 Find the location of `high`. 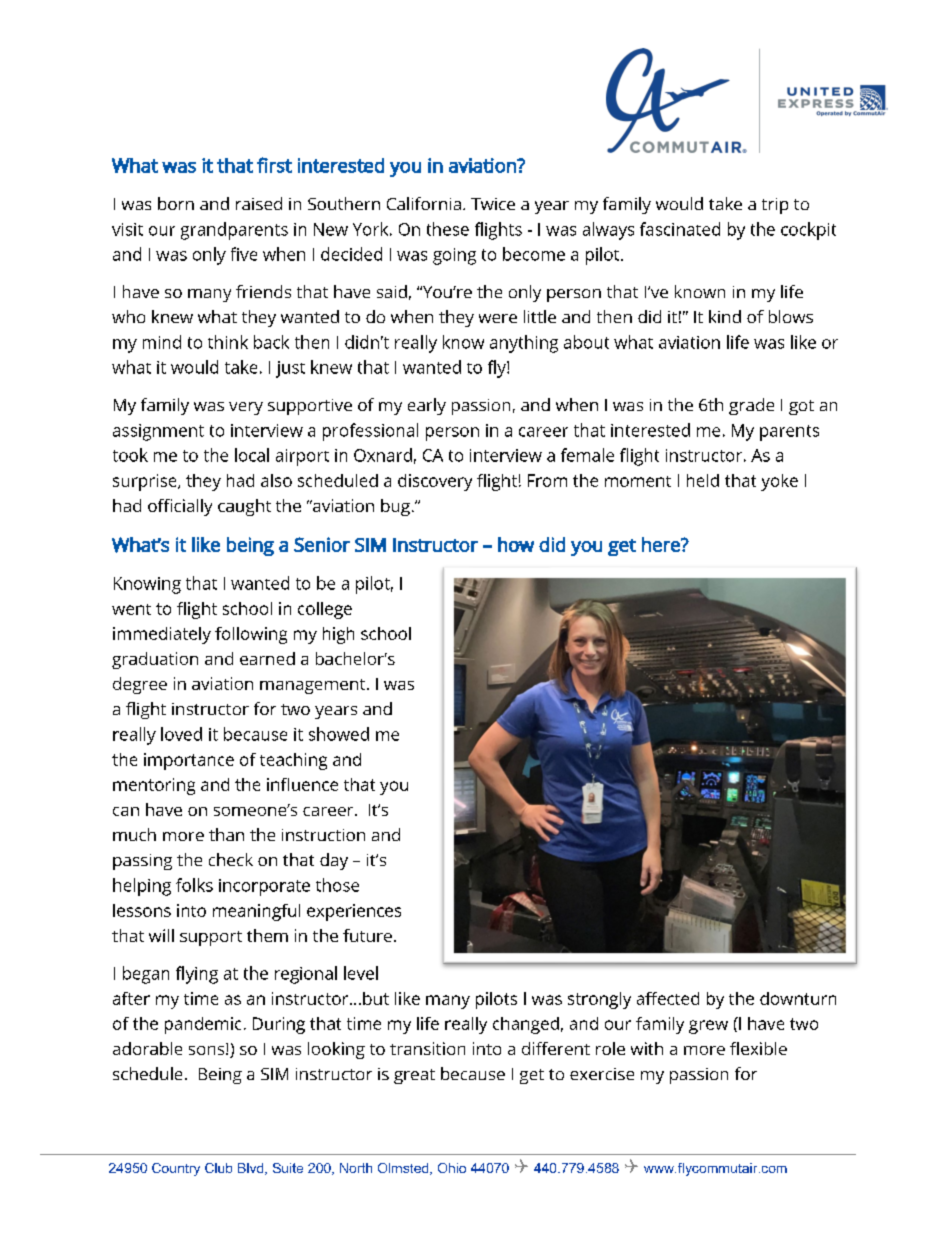

high is located at coordinates (338, 635).
